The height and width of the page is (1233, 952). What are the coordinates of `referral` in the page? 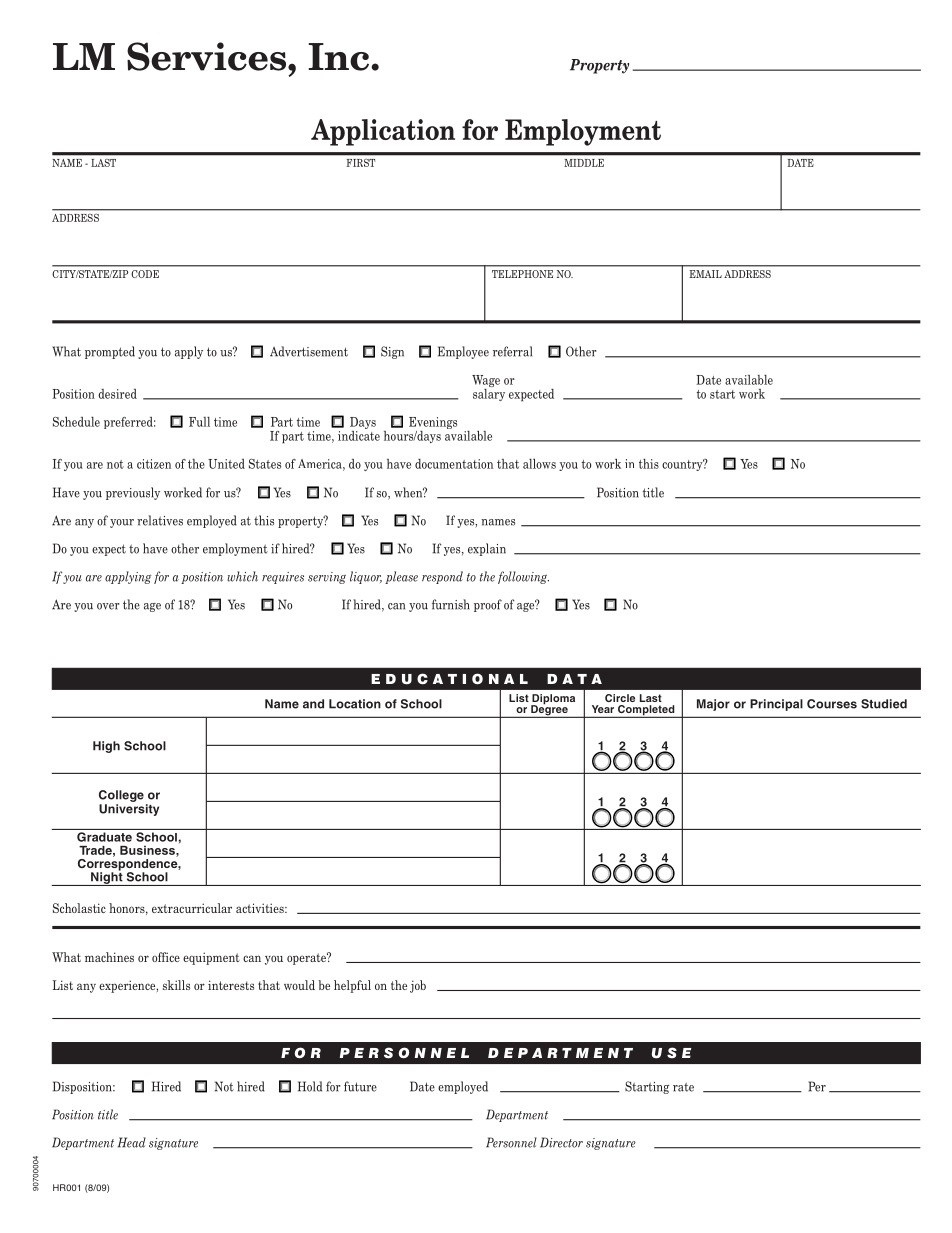 It's located at (512, 351).
